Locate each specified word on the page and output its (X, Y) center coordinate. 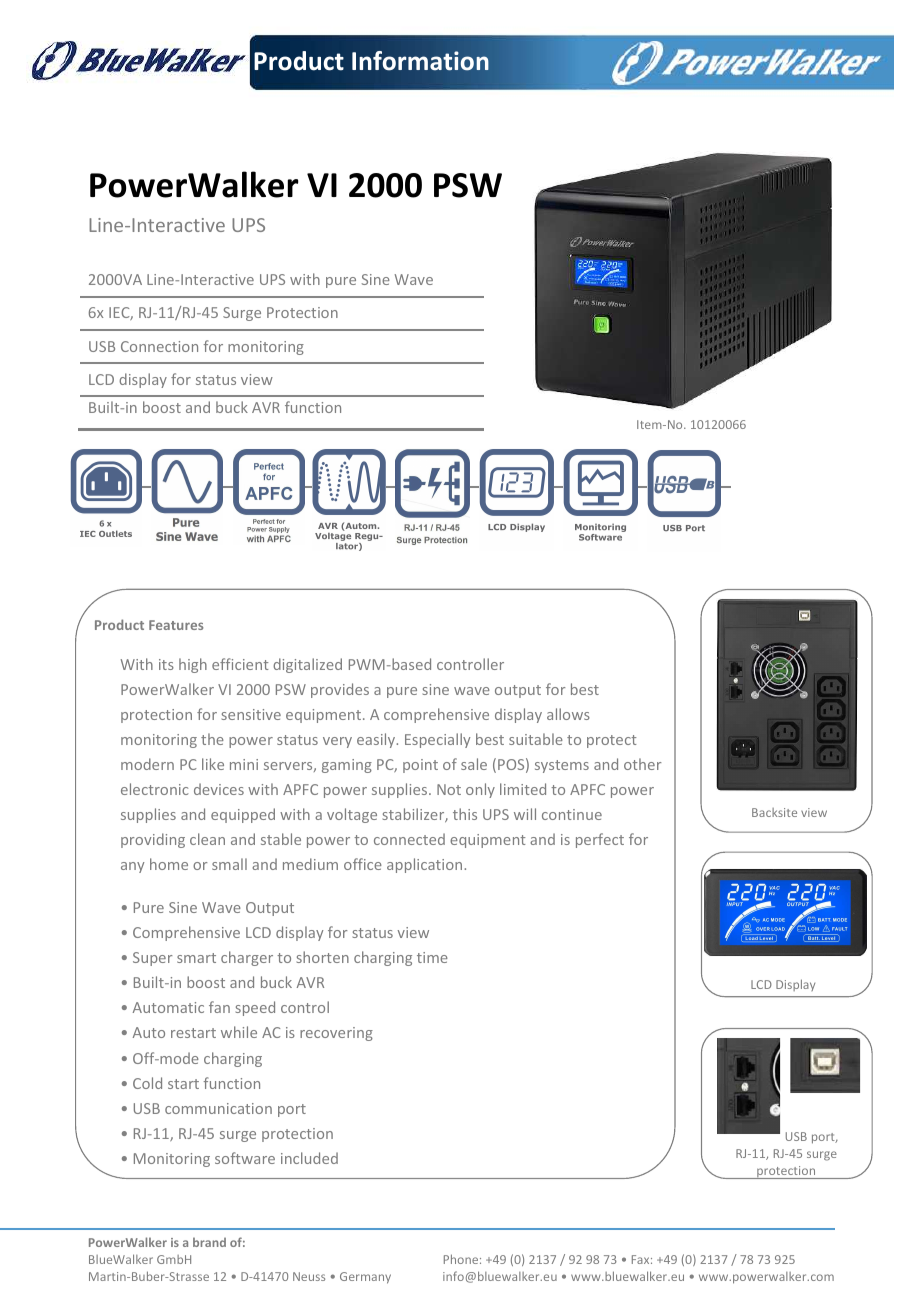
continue (572, 814)
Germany (365, 1278)
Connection (159, 346)
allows (568, 714)
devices (219, 789)
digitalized (307, 665)
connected (409, 839)
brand (209, 1242)
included (309, 1158)
